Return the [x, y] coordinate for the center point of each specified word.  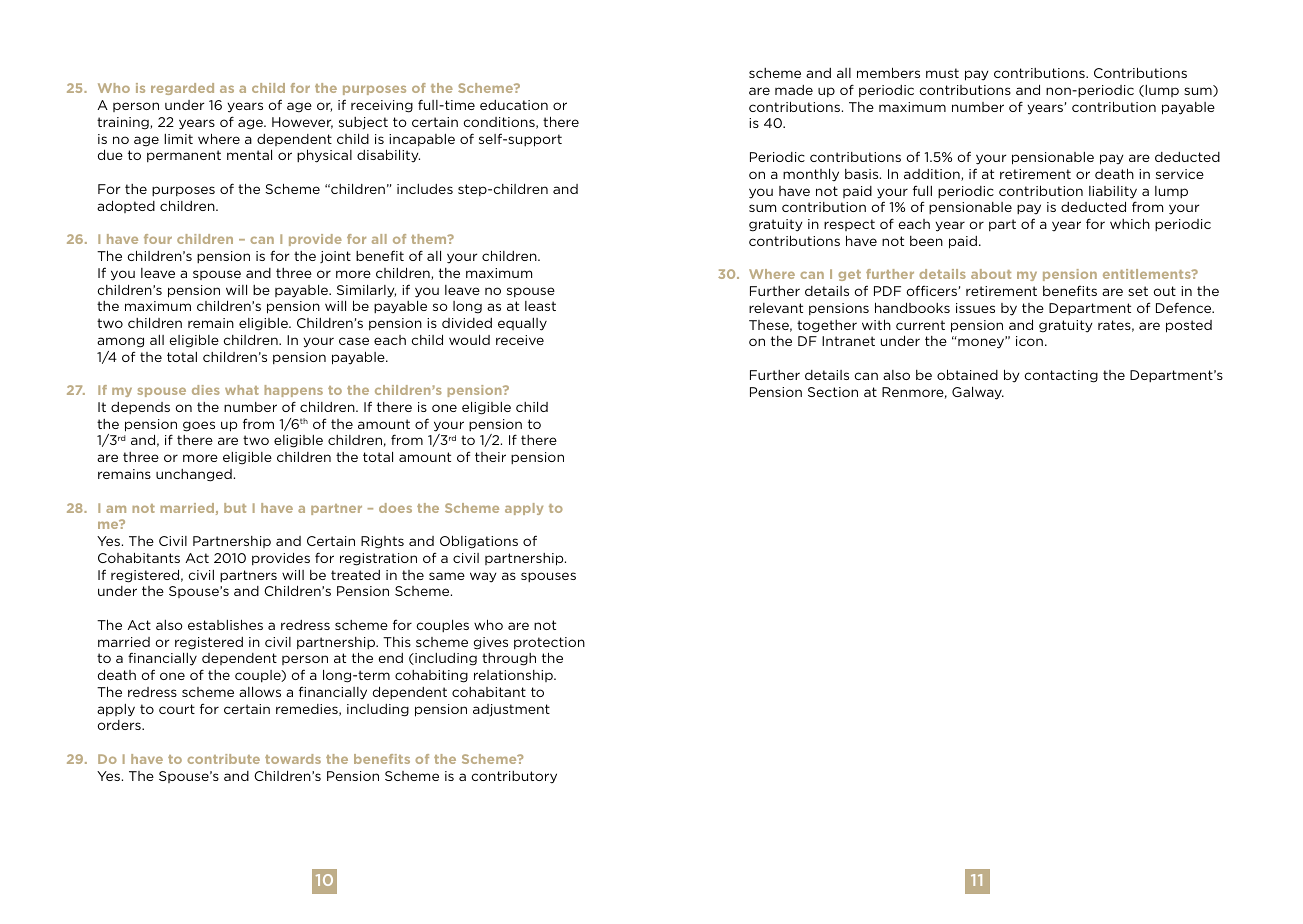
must [942, 73]
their [490, 457]
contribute [223, 759]
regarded [182, 89]
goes [199, 426]
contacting [1061, 376]
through [509, 659]
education [514, 105]
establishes [225, 624]
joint [335, 257]
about [991, 274]
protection [549, 643]
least [540, 306]
